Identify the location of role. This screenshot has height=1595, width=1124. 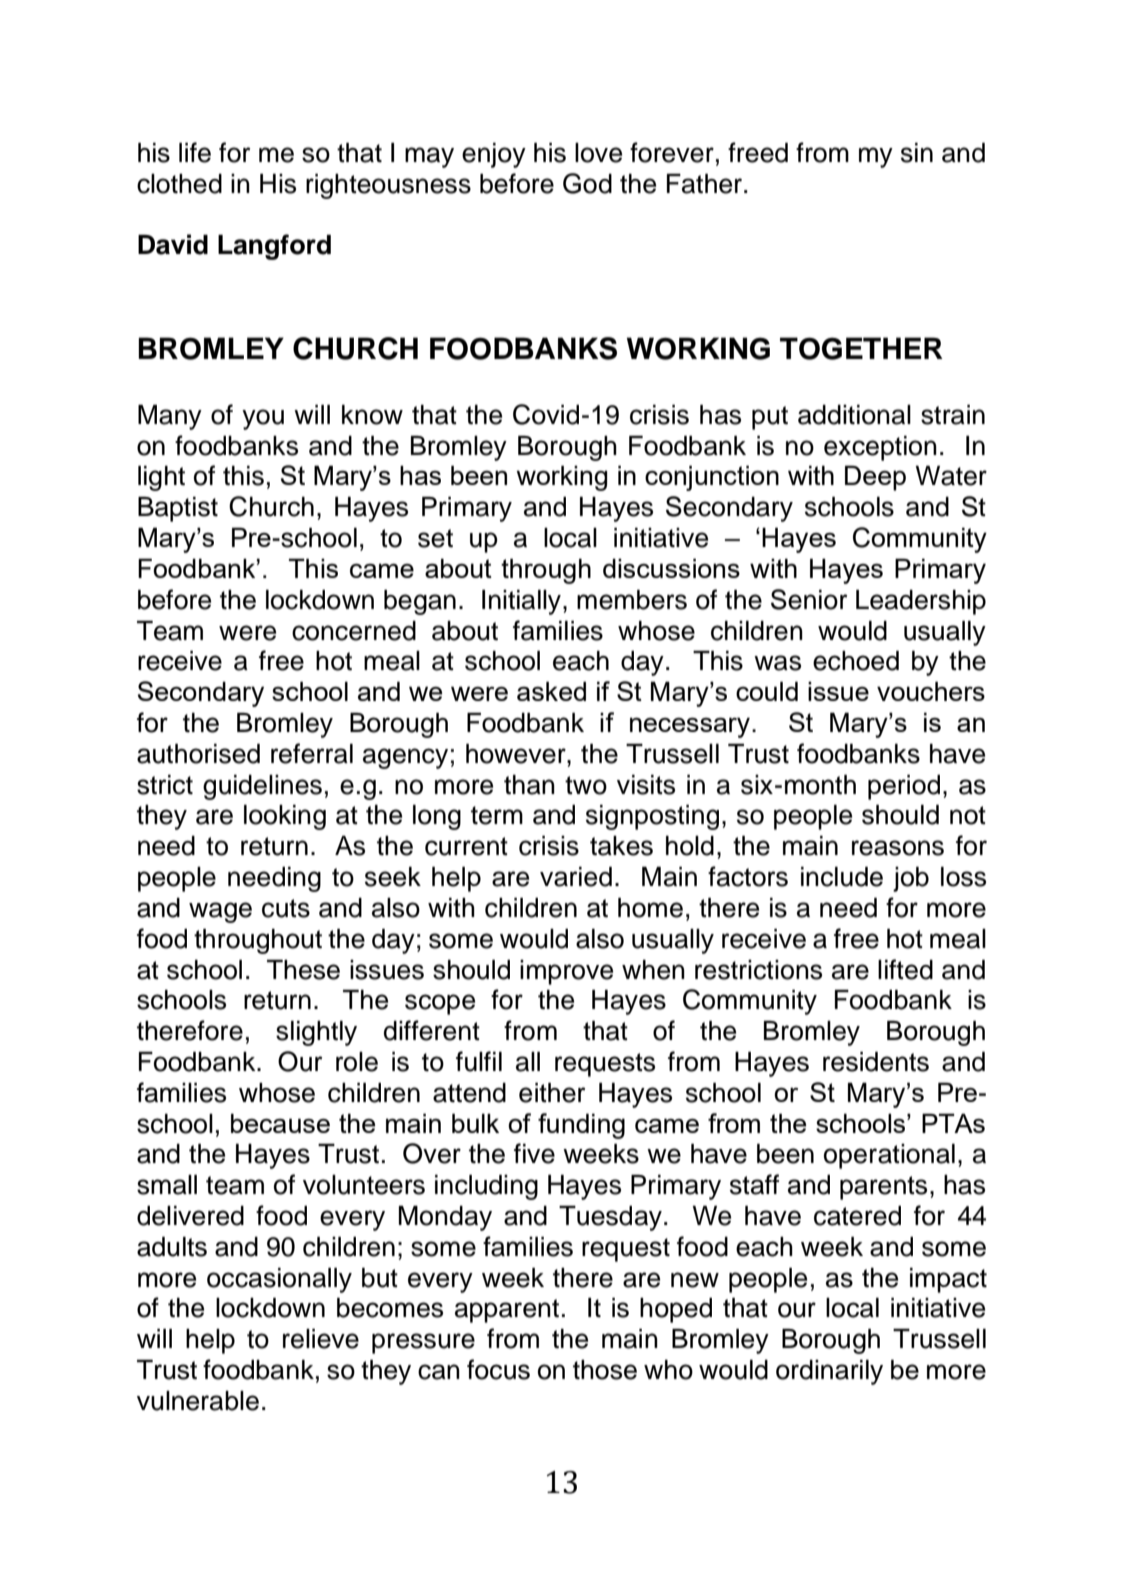
(357, 1062).
